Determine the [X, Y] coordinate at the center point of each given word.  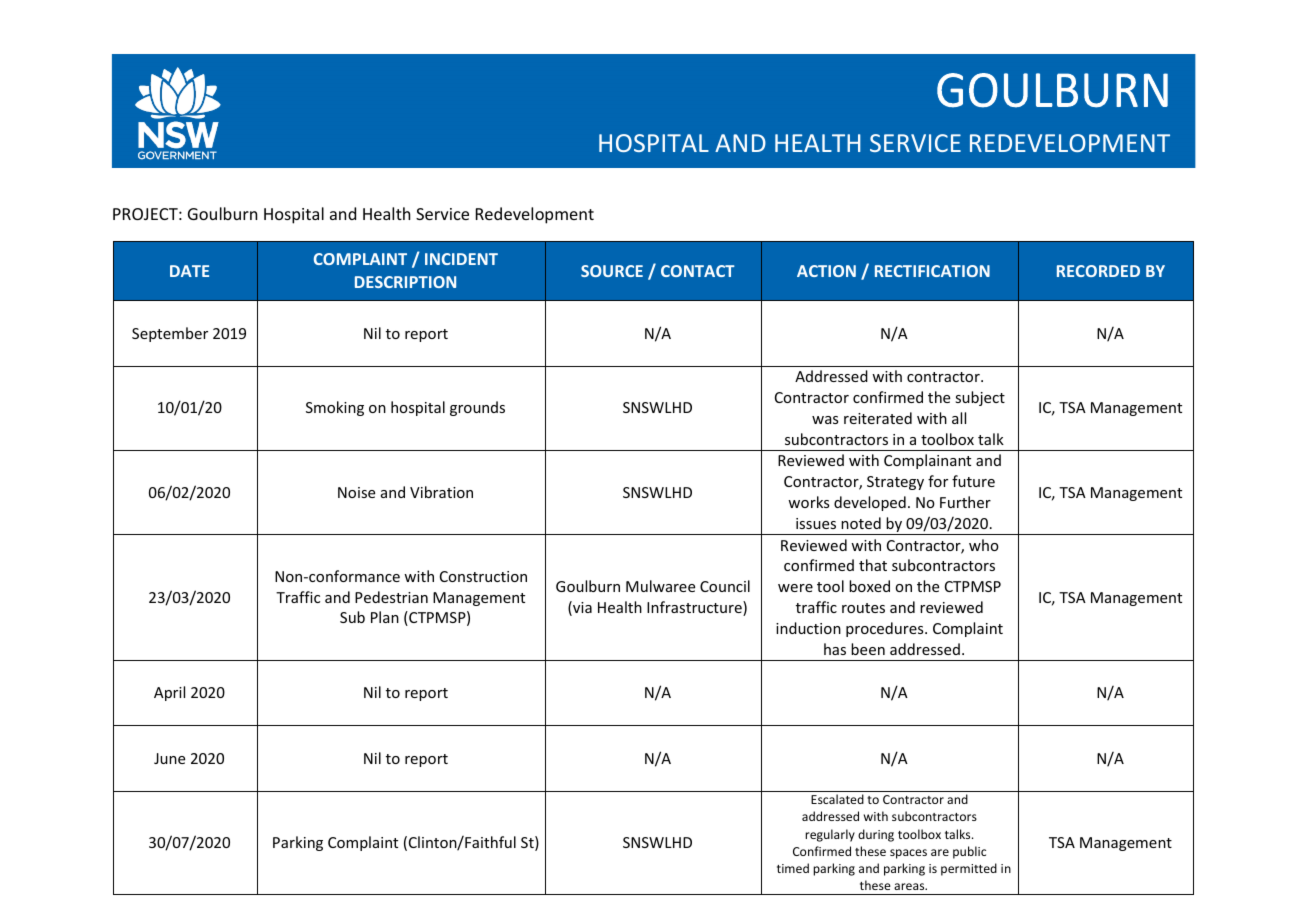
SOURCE [612, 271]
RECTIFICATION [932, 271]
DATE [189, 271]
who [984, 545]
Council [725, 586]
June [169, 758]
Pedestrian [391, 597]
